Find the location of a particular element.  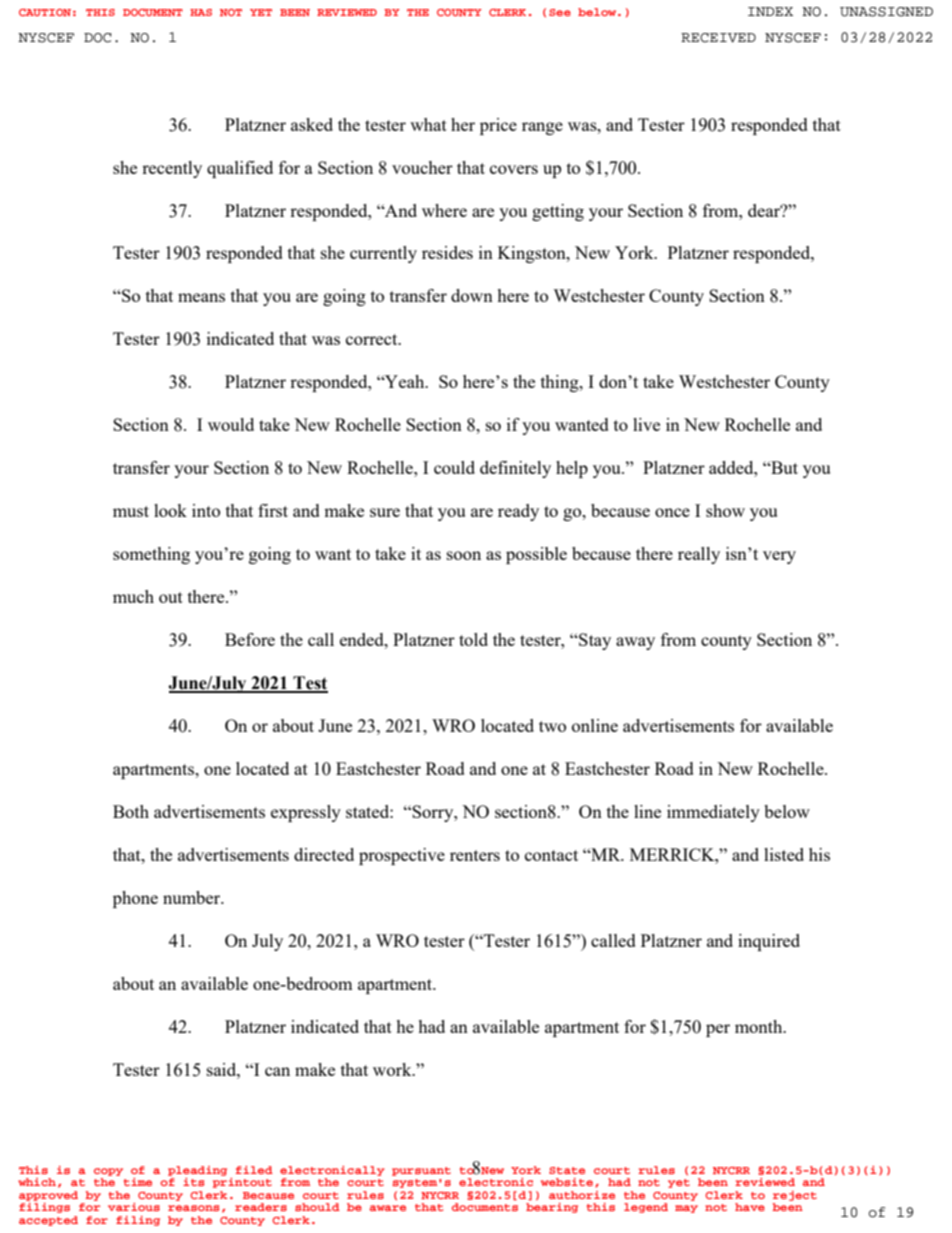

INDEX is located at coordinates (770, 11).
